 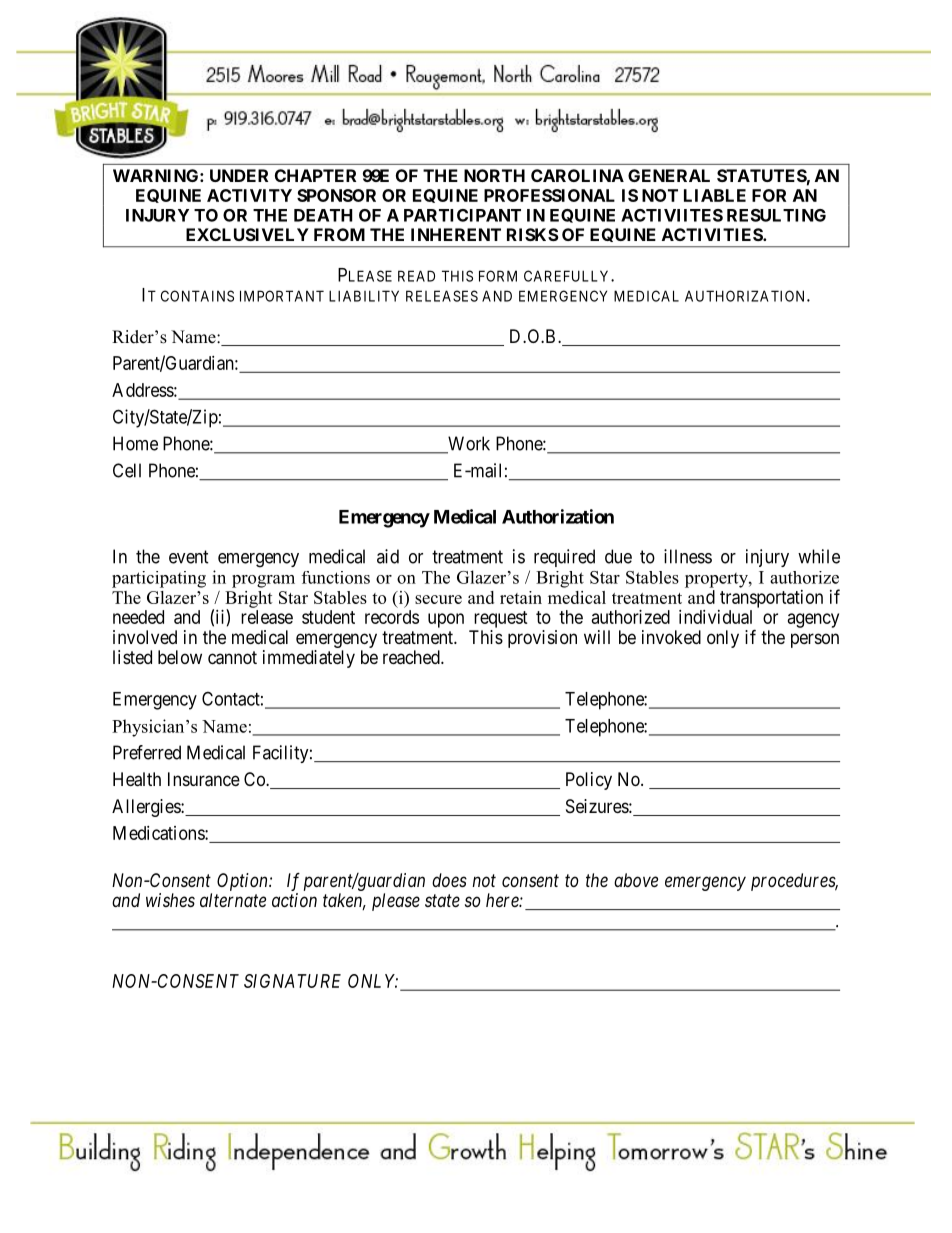 I want to click on ACTIVITY, so click(x=249, y=195).
